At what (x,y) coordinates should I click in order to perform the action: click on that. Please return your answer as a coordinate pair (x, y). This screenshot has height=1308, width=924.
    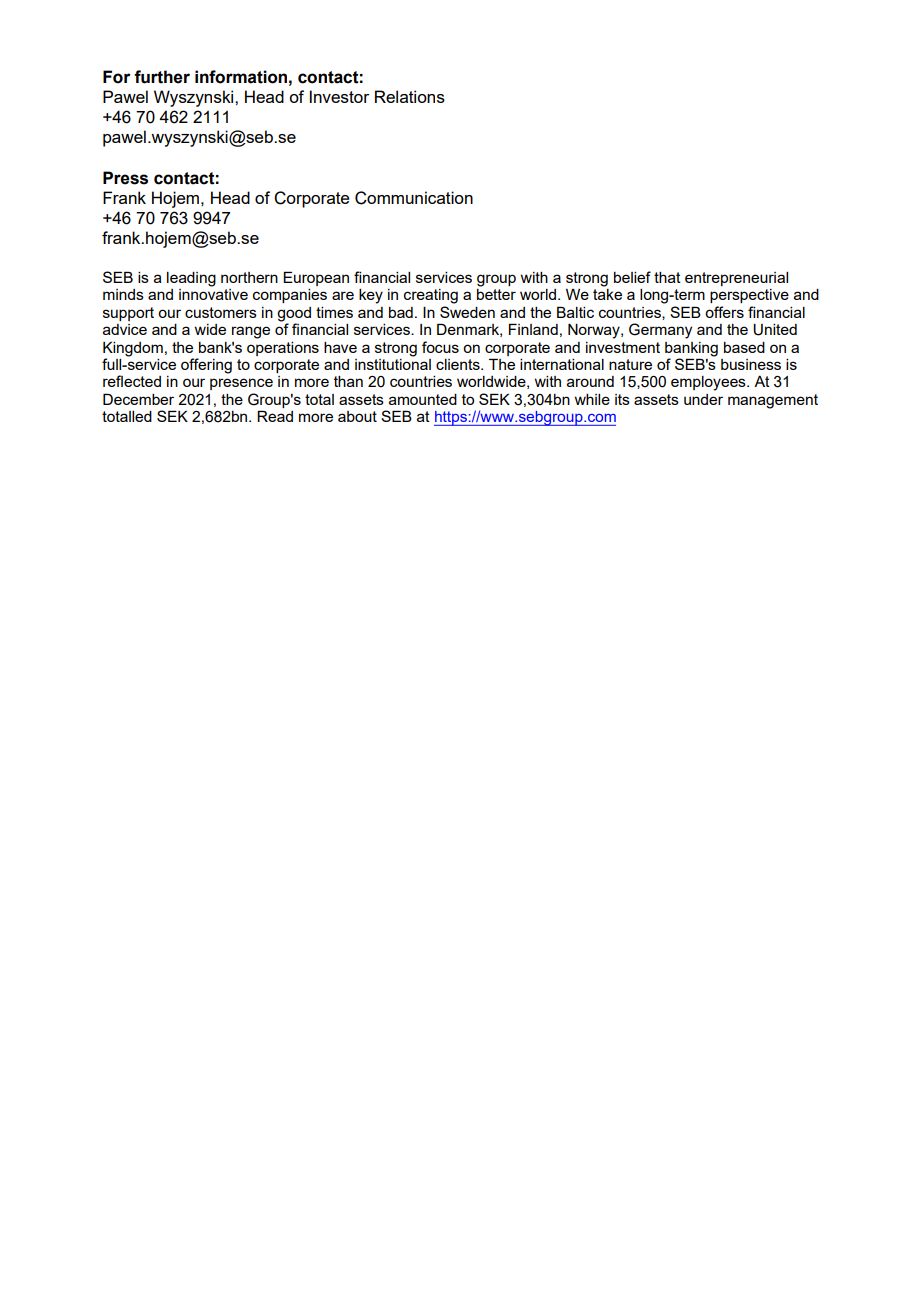
    Looking at the image, I should click on (667, 277).
